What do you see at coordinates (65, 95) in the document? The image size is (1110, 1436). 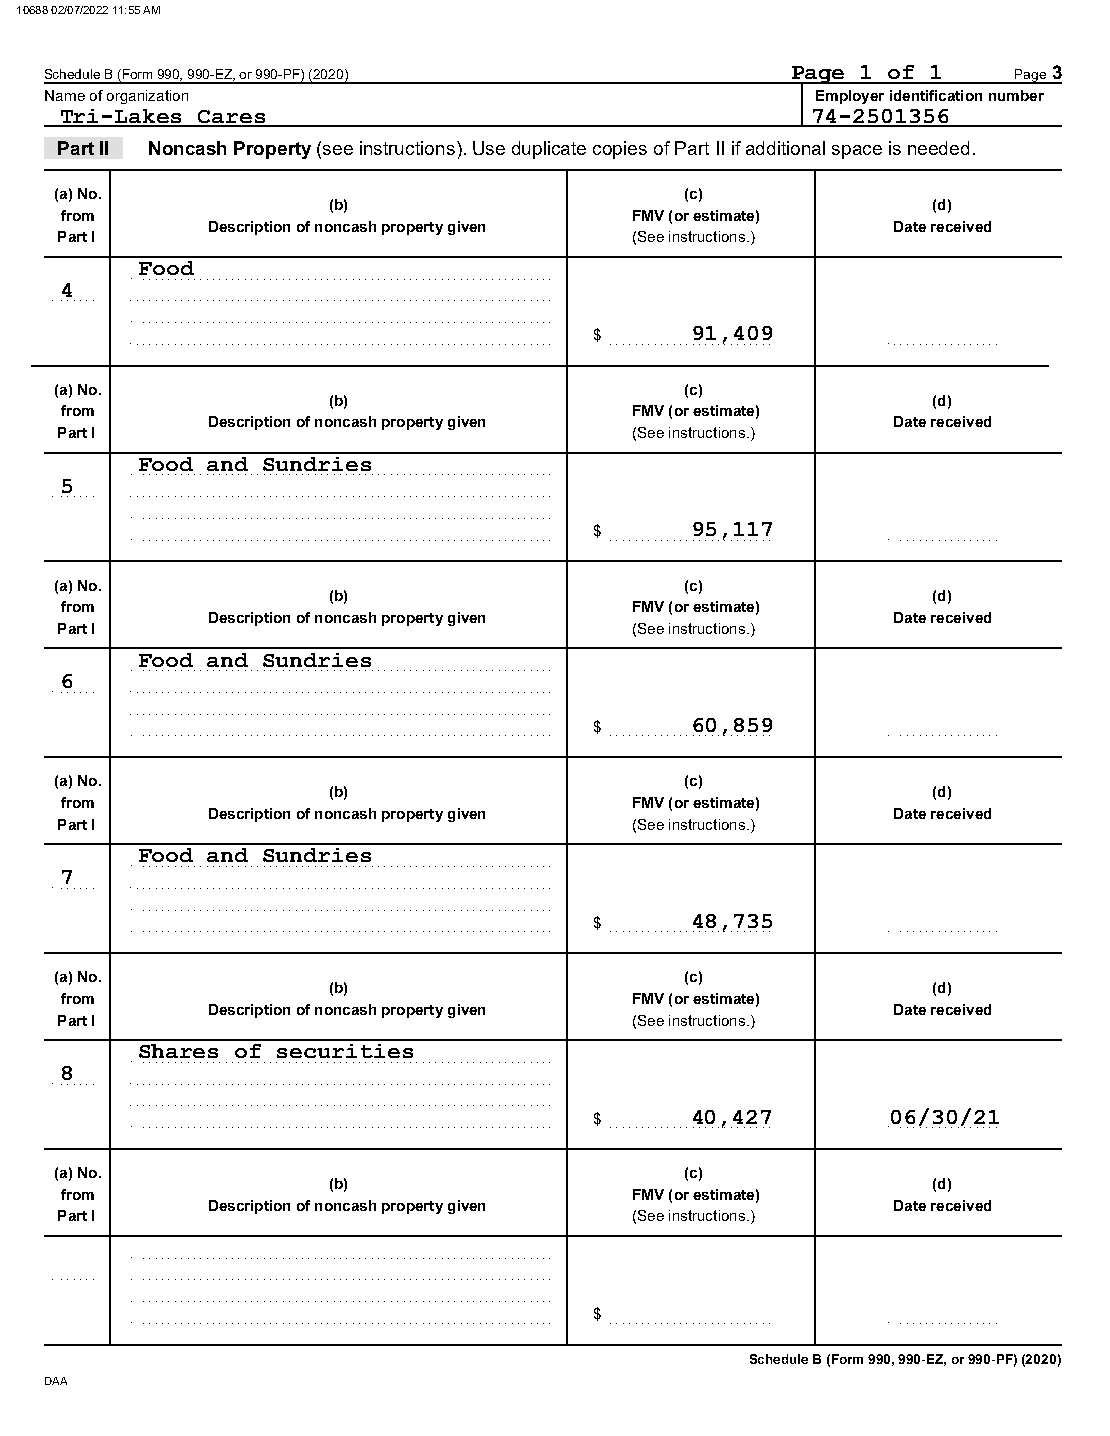 I see `Name` at bounding box center [65, 95].
